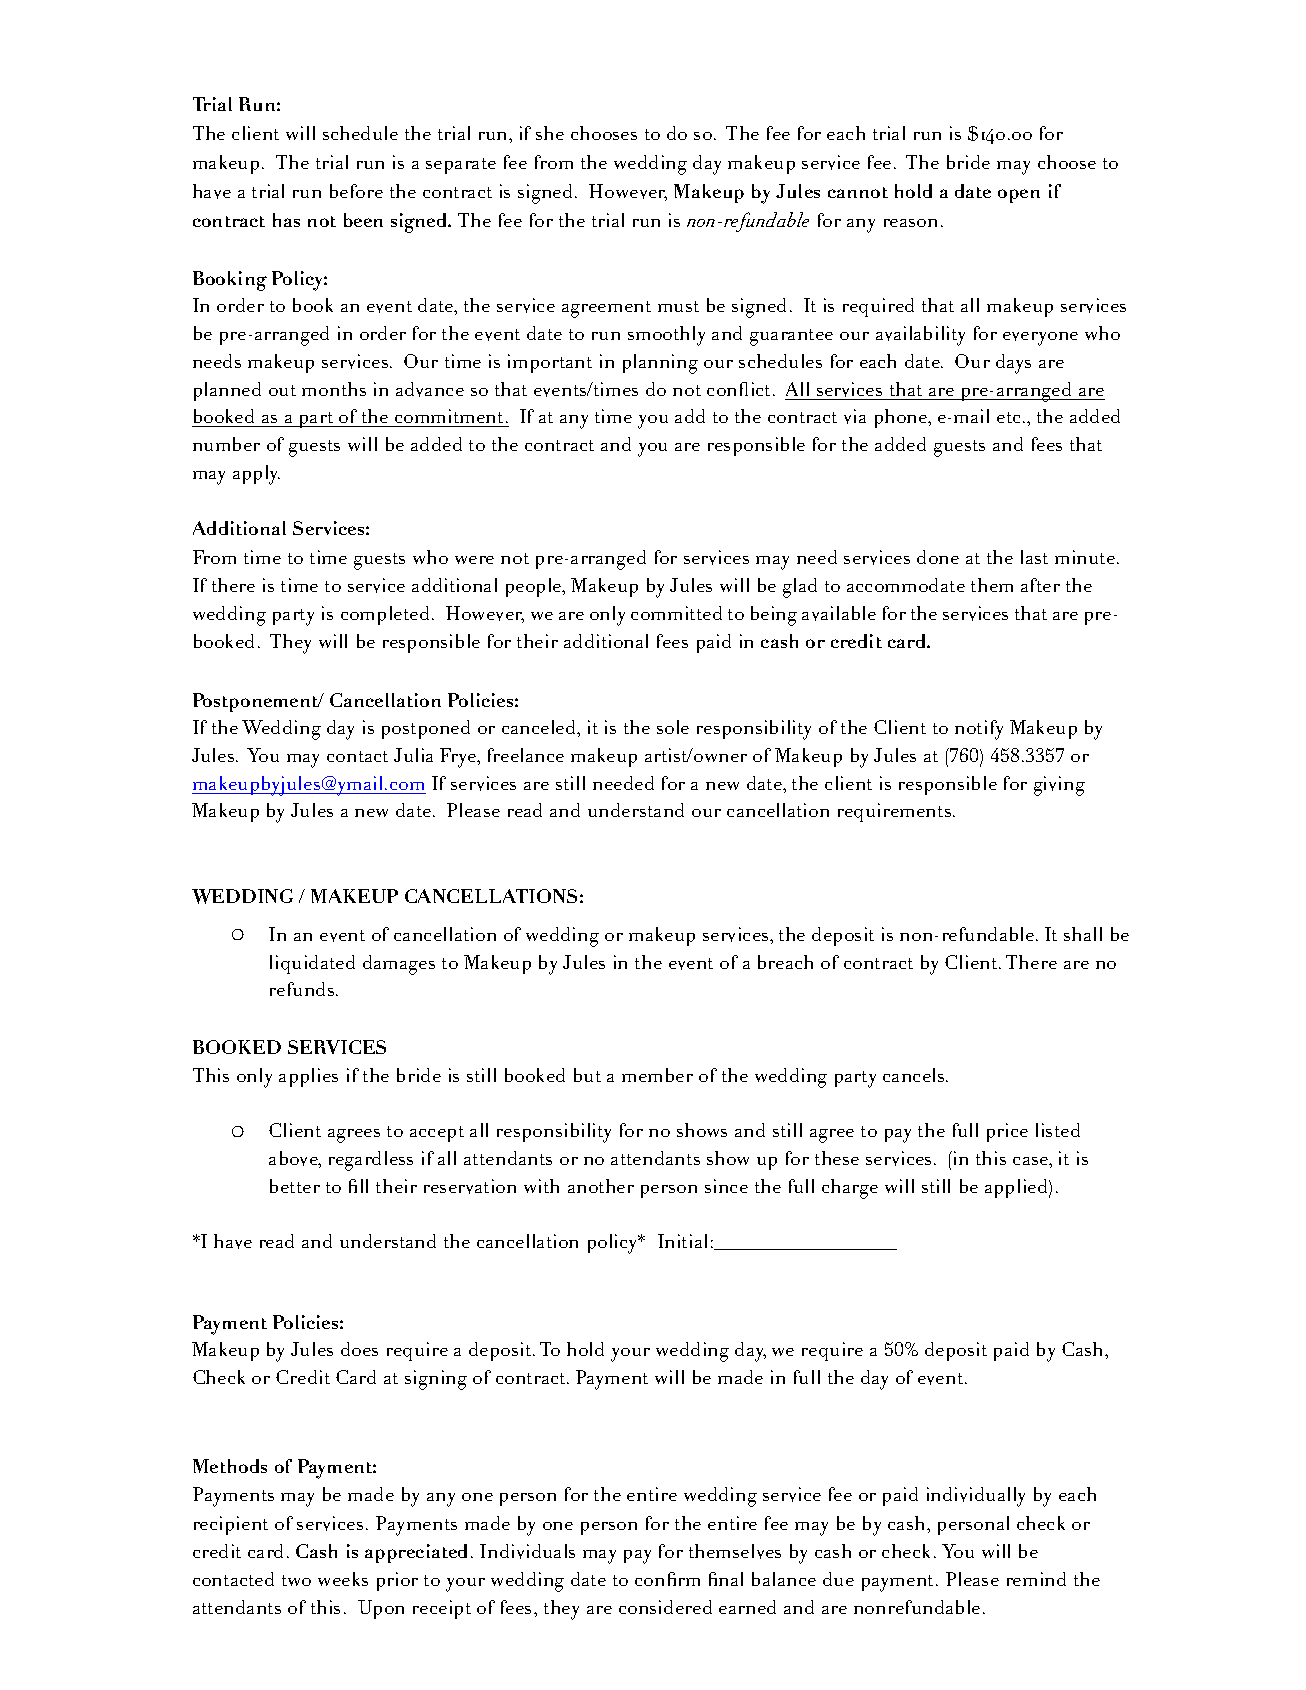  Describe the element at coordinates (1036, 1579) in the image. I see `remind` at that location.
